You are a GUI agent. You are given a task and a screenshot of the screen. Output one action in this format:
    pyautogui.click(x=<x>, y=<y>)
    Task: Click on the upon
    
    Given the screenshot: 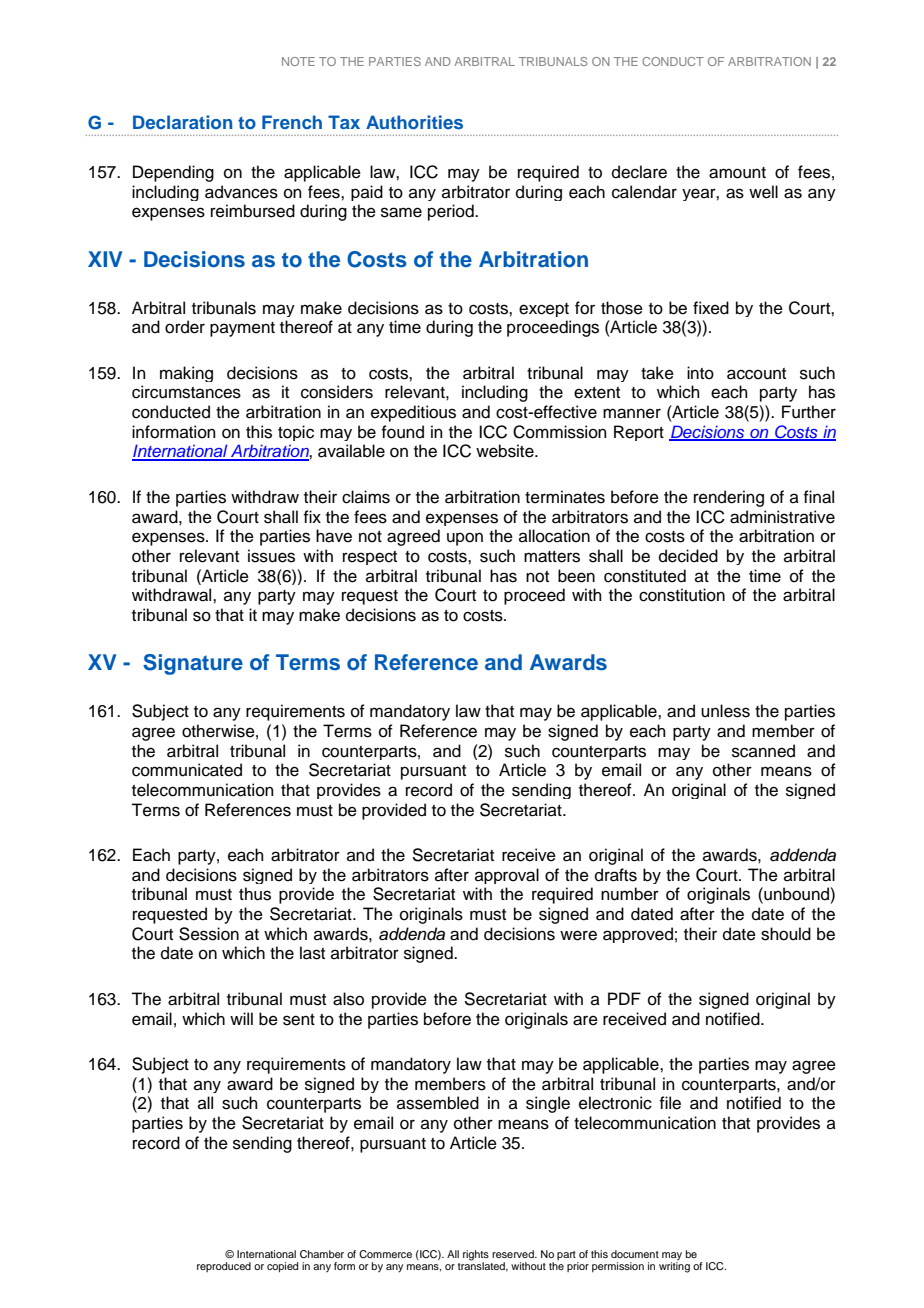 What is the action you would take?
    pyautogui.click(x=465, y=539)
